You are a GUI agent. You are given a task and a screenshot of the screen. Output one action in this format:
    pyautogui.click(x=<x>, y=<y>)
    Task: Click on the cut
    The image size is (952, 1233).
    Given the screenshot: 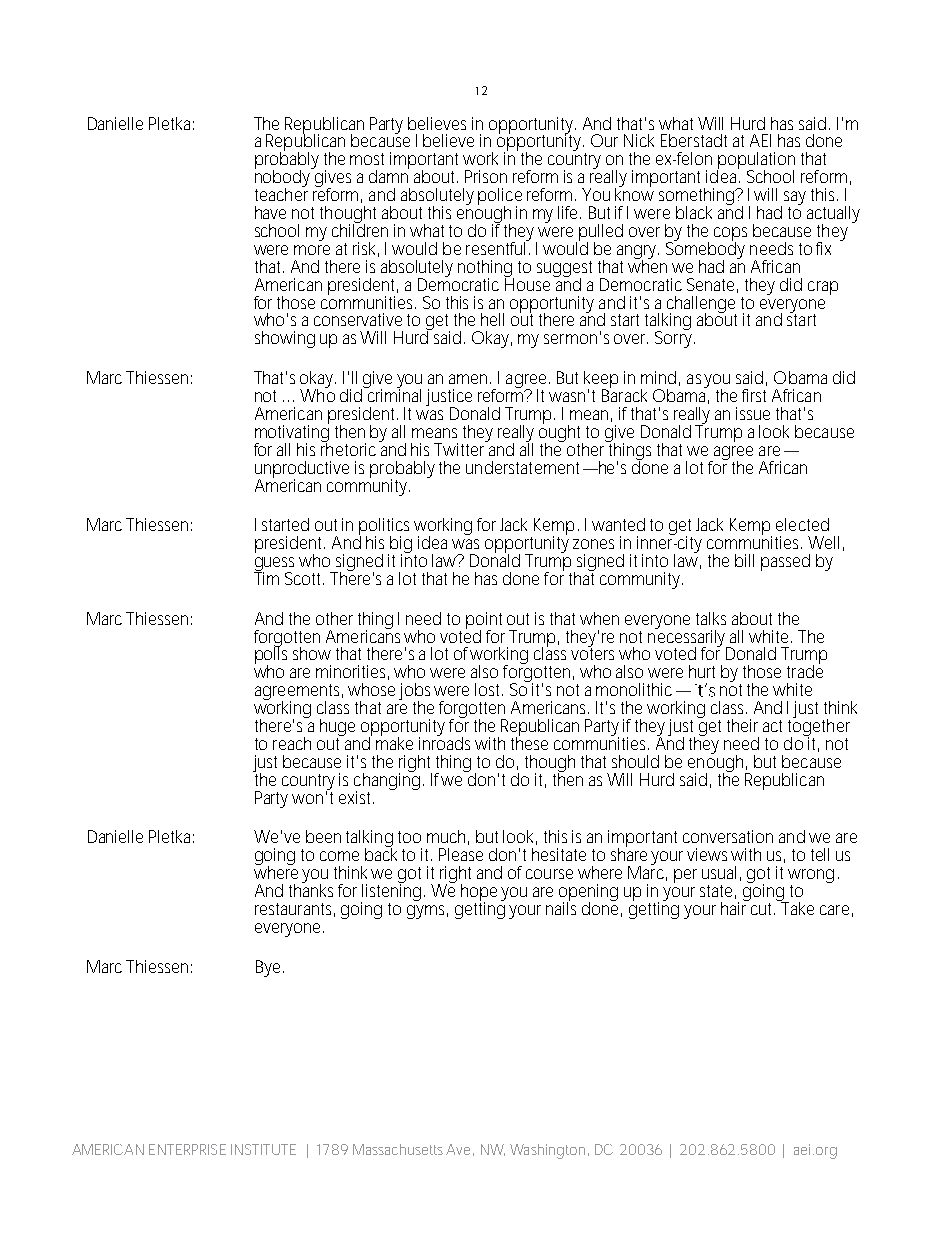 What is the action you would take?
    pyautogui.click(x=761, y=907)
